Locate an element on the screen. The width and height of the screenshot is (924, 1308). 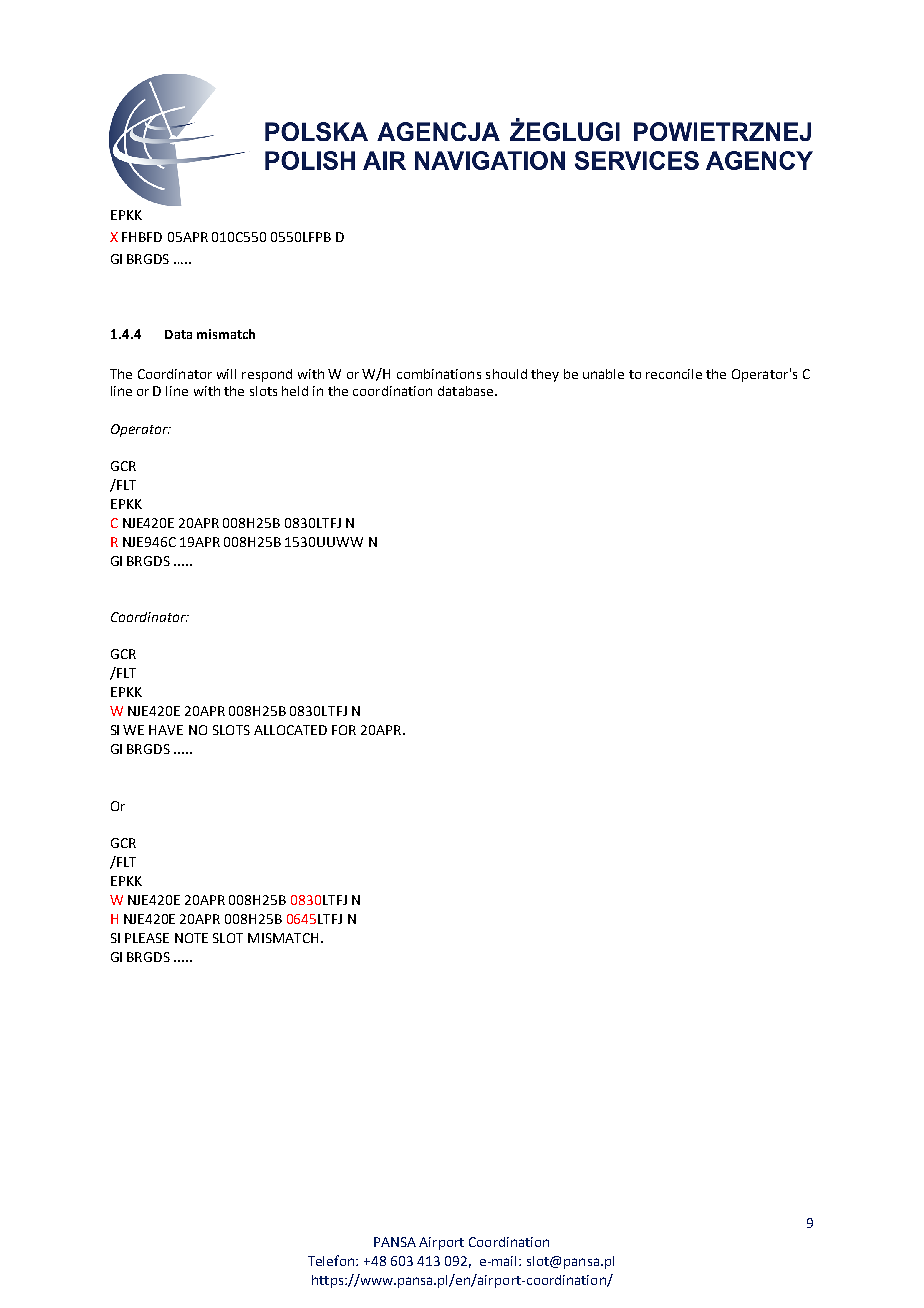
should is located at coordinates (506, 374).
